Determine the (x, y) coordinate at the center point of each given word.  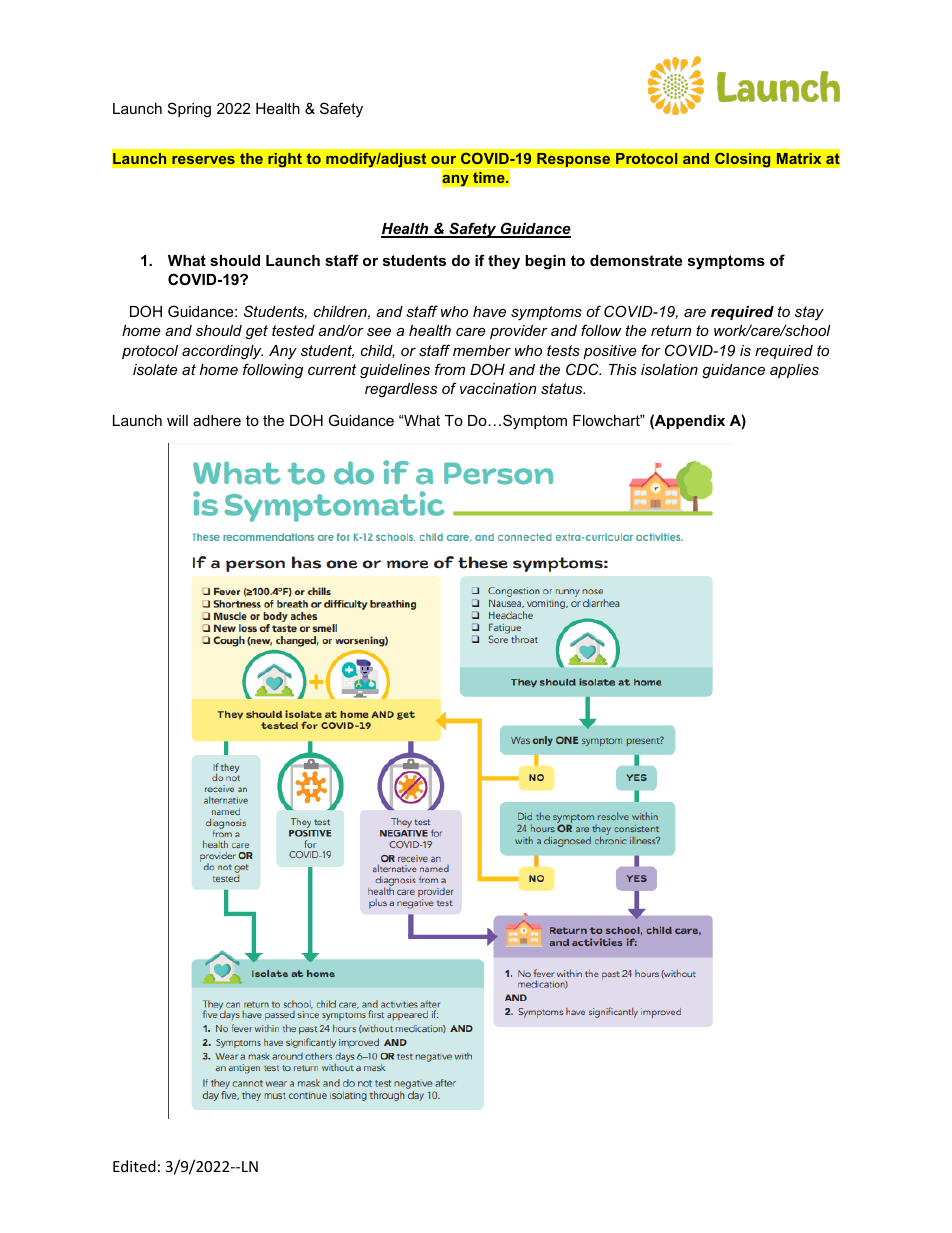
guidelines (395, 371)
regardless (401, 390)
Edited (134, 1166)
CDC (583, 369)
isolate (155, 369)
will (177, 420)
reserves (203, 160)
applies (794, 371)
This (623, 369)
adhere (217, 420)
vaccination (498, 388)
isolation (669, 369)
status (563, 388)
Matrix (799, 158)
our (443, 160)
